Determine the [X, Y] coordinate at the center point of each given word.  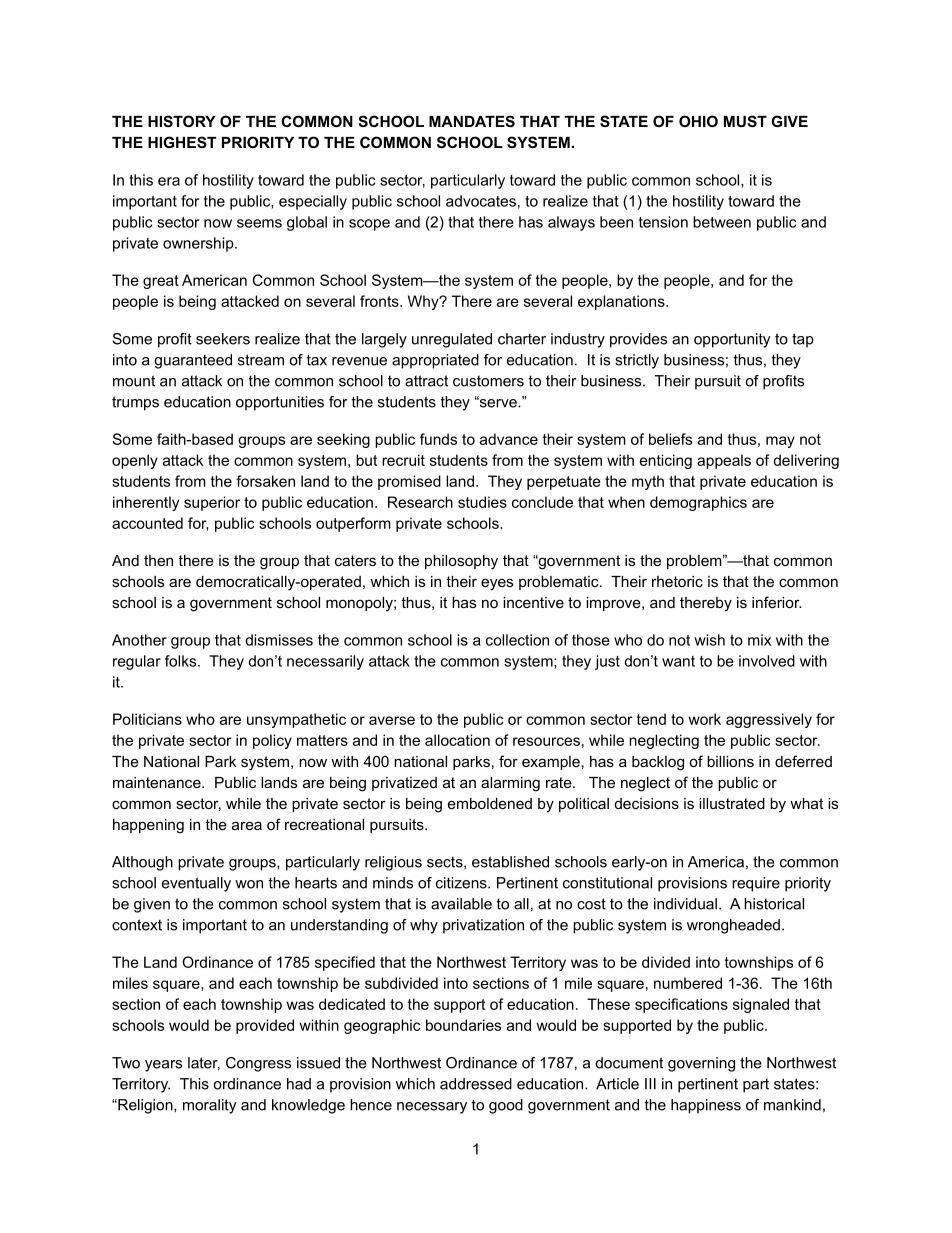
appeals [724, 461]
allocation [457, 740]
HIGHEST [182, 142]
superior [212, 503]
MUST [745, 121]
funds [438, 439]
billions [730, 761]
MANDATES [472, 121]
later [204, 1064]
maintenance [158, 782]
